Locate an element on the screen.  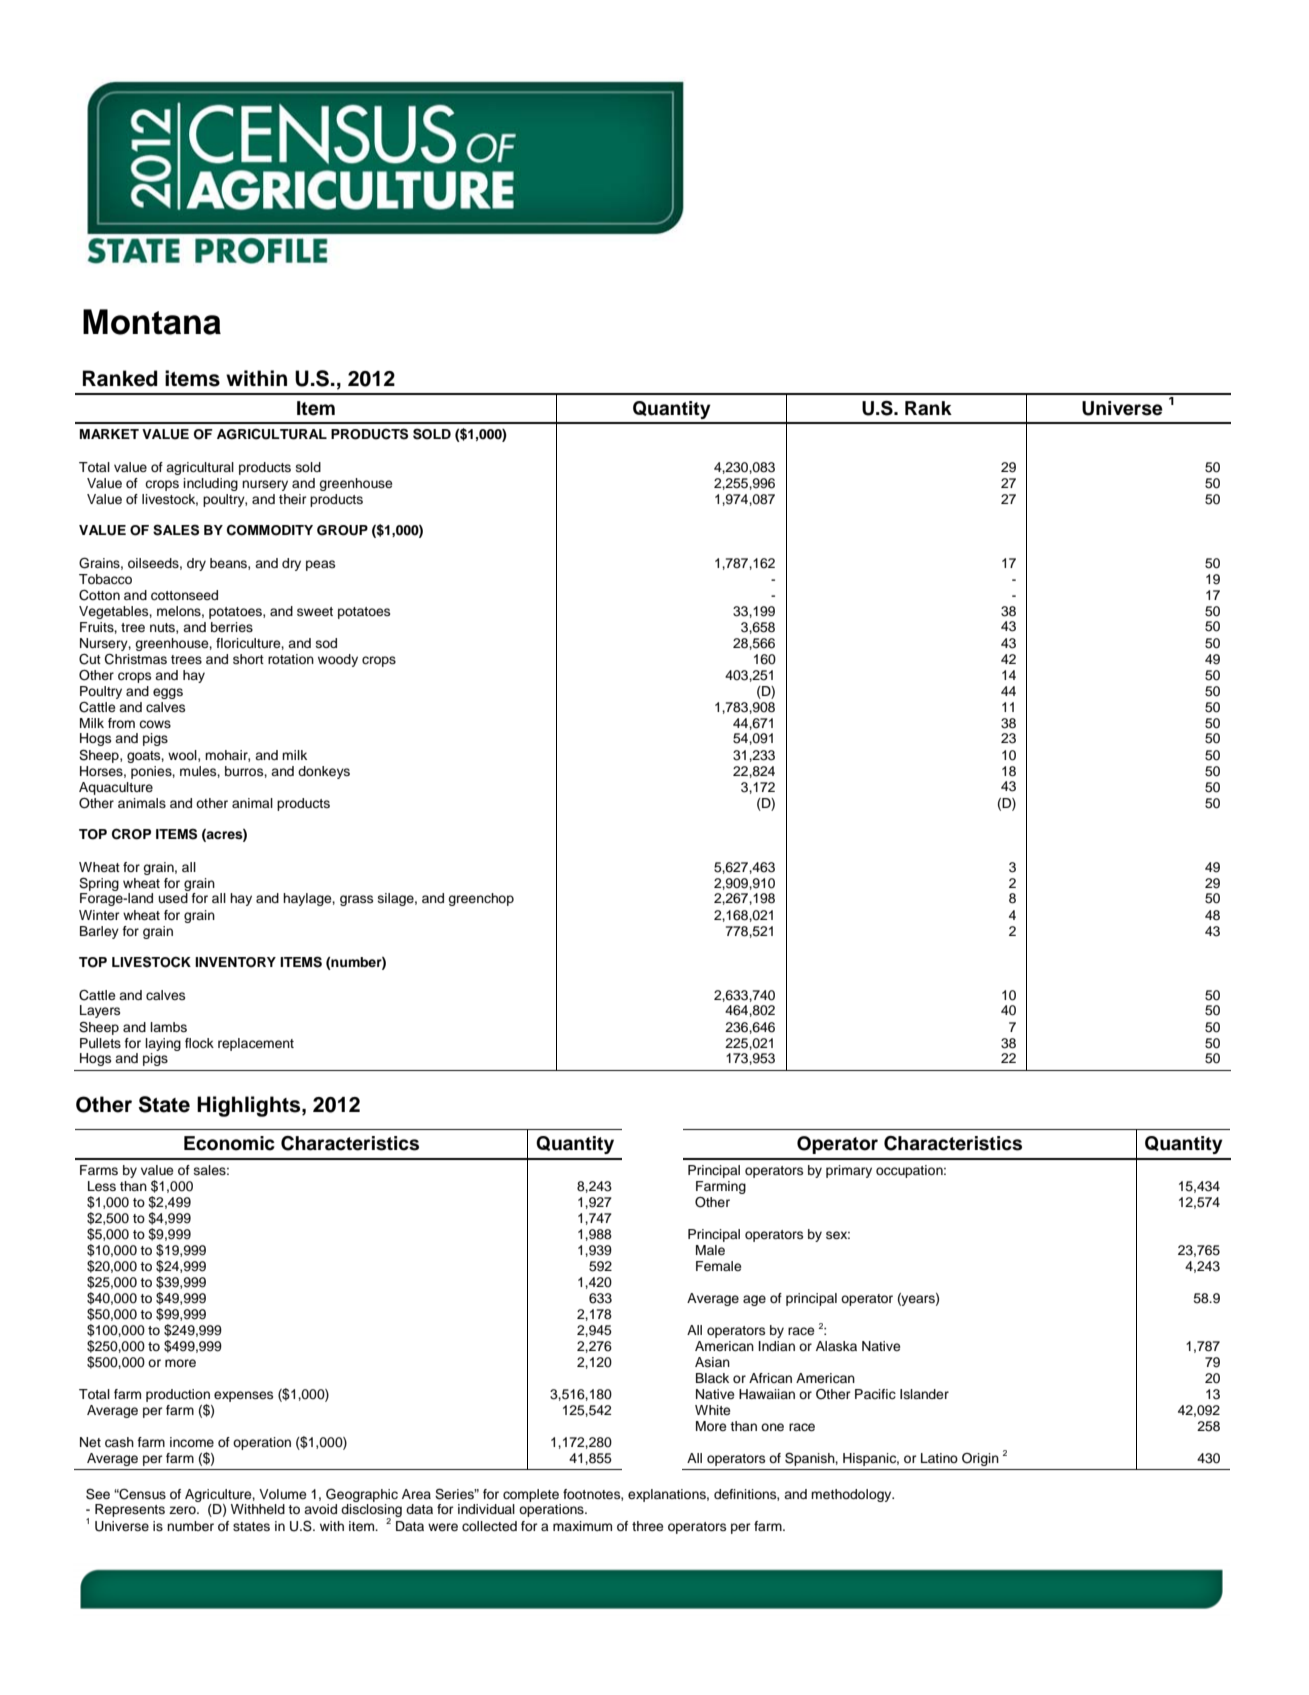
Asian is located at coordinates (712, 1362).
